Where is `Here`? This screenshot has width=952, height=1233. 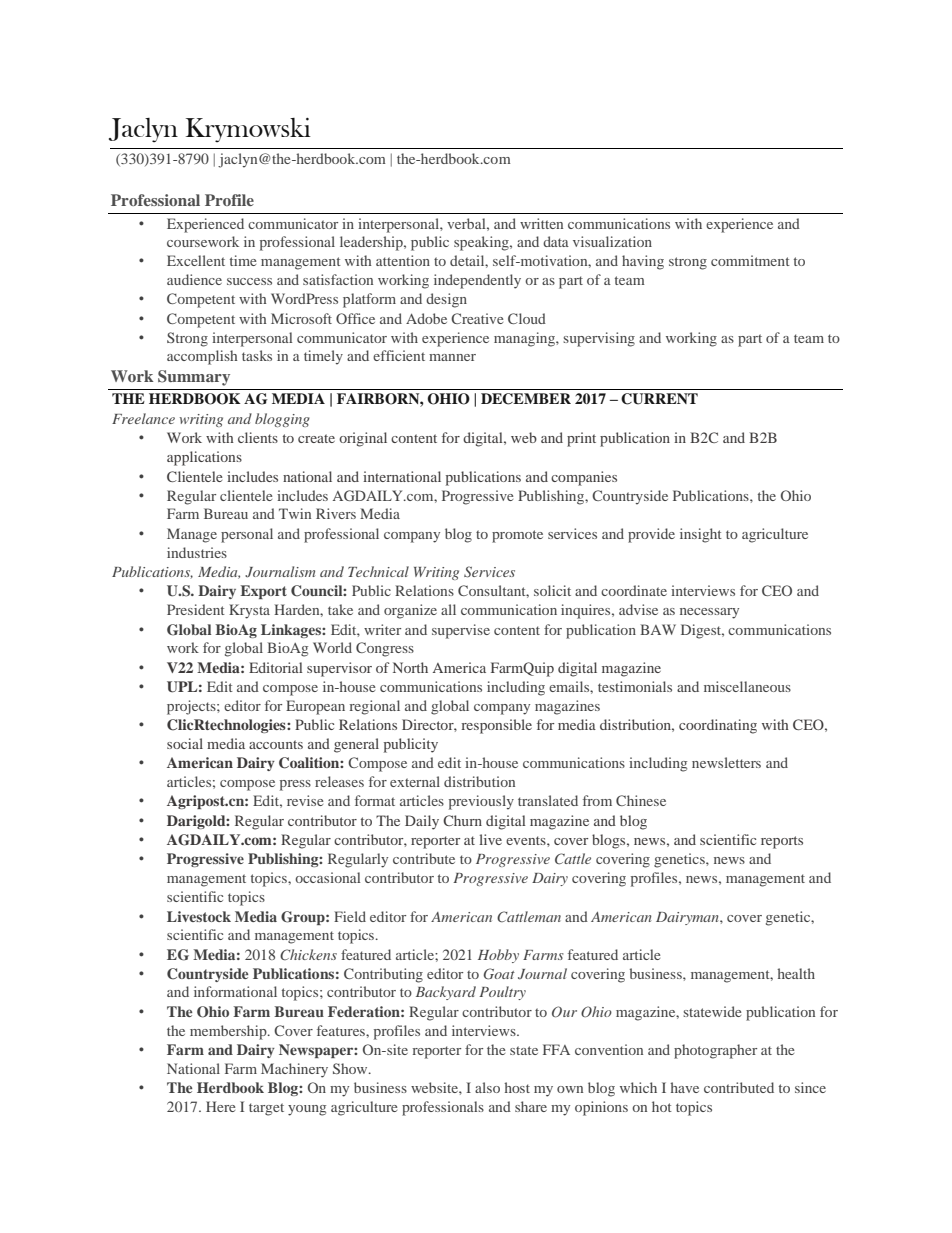 Here is located at coordinates (220, 1106).
